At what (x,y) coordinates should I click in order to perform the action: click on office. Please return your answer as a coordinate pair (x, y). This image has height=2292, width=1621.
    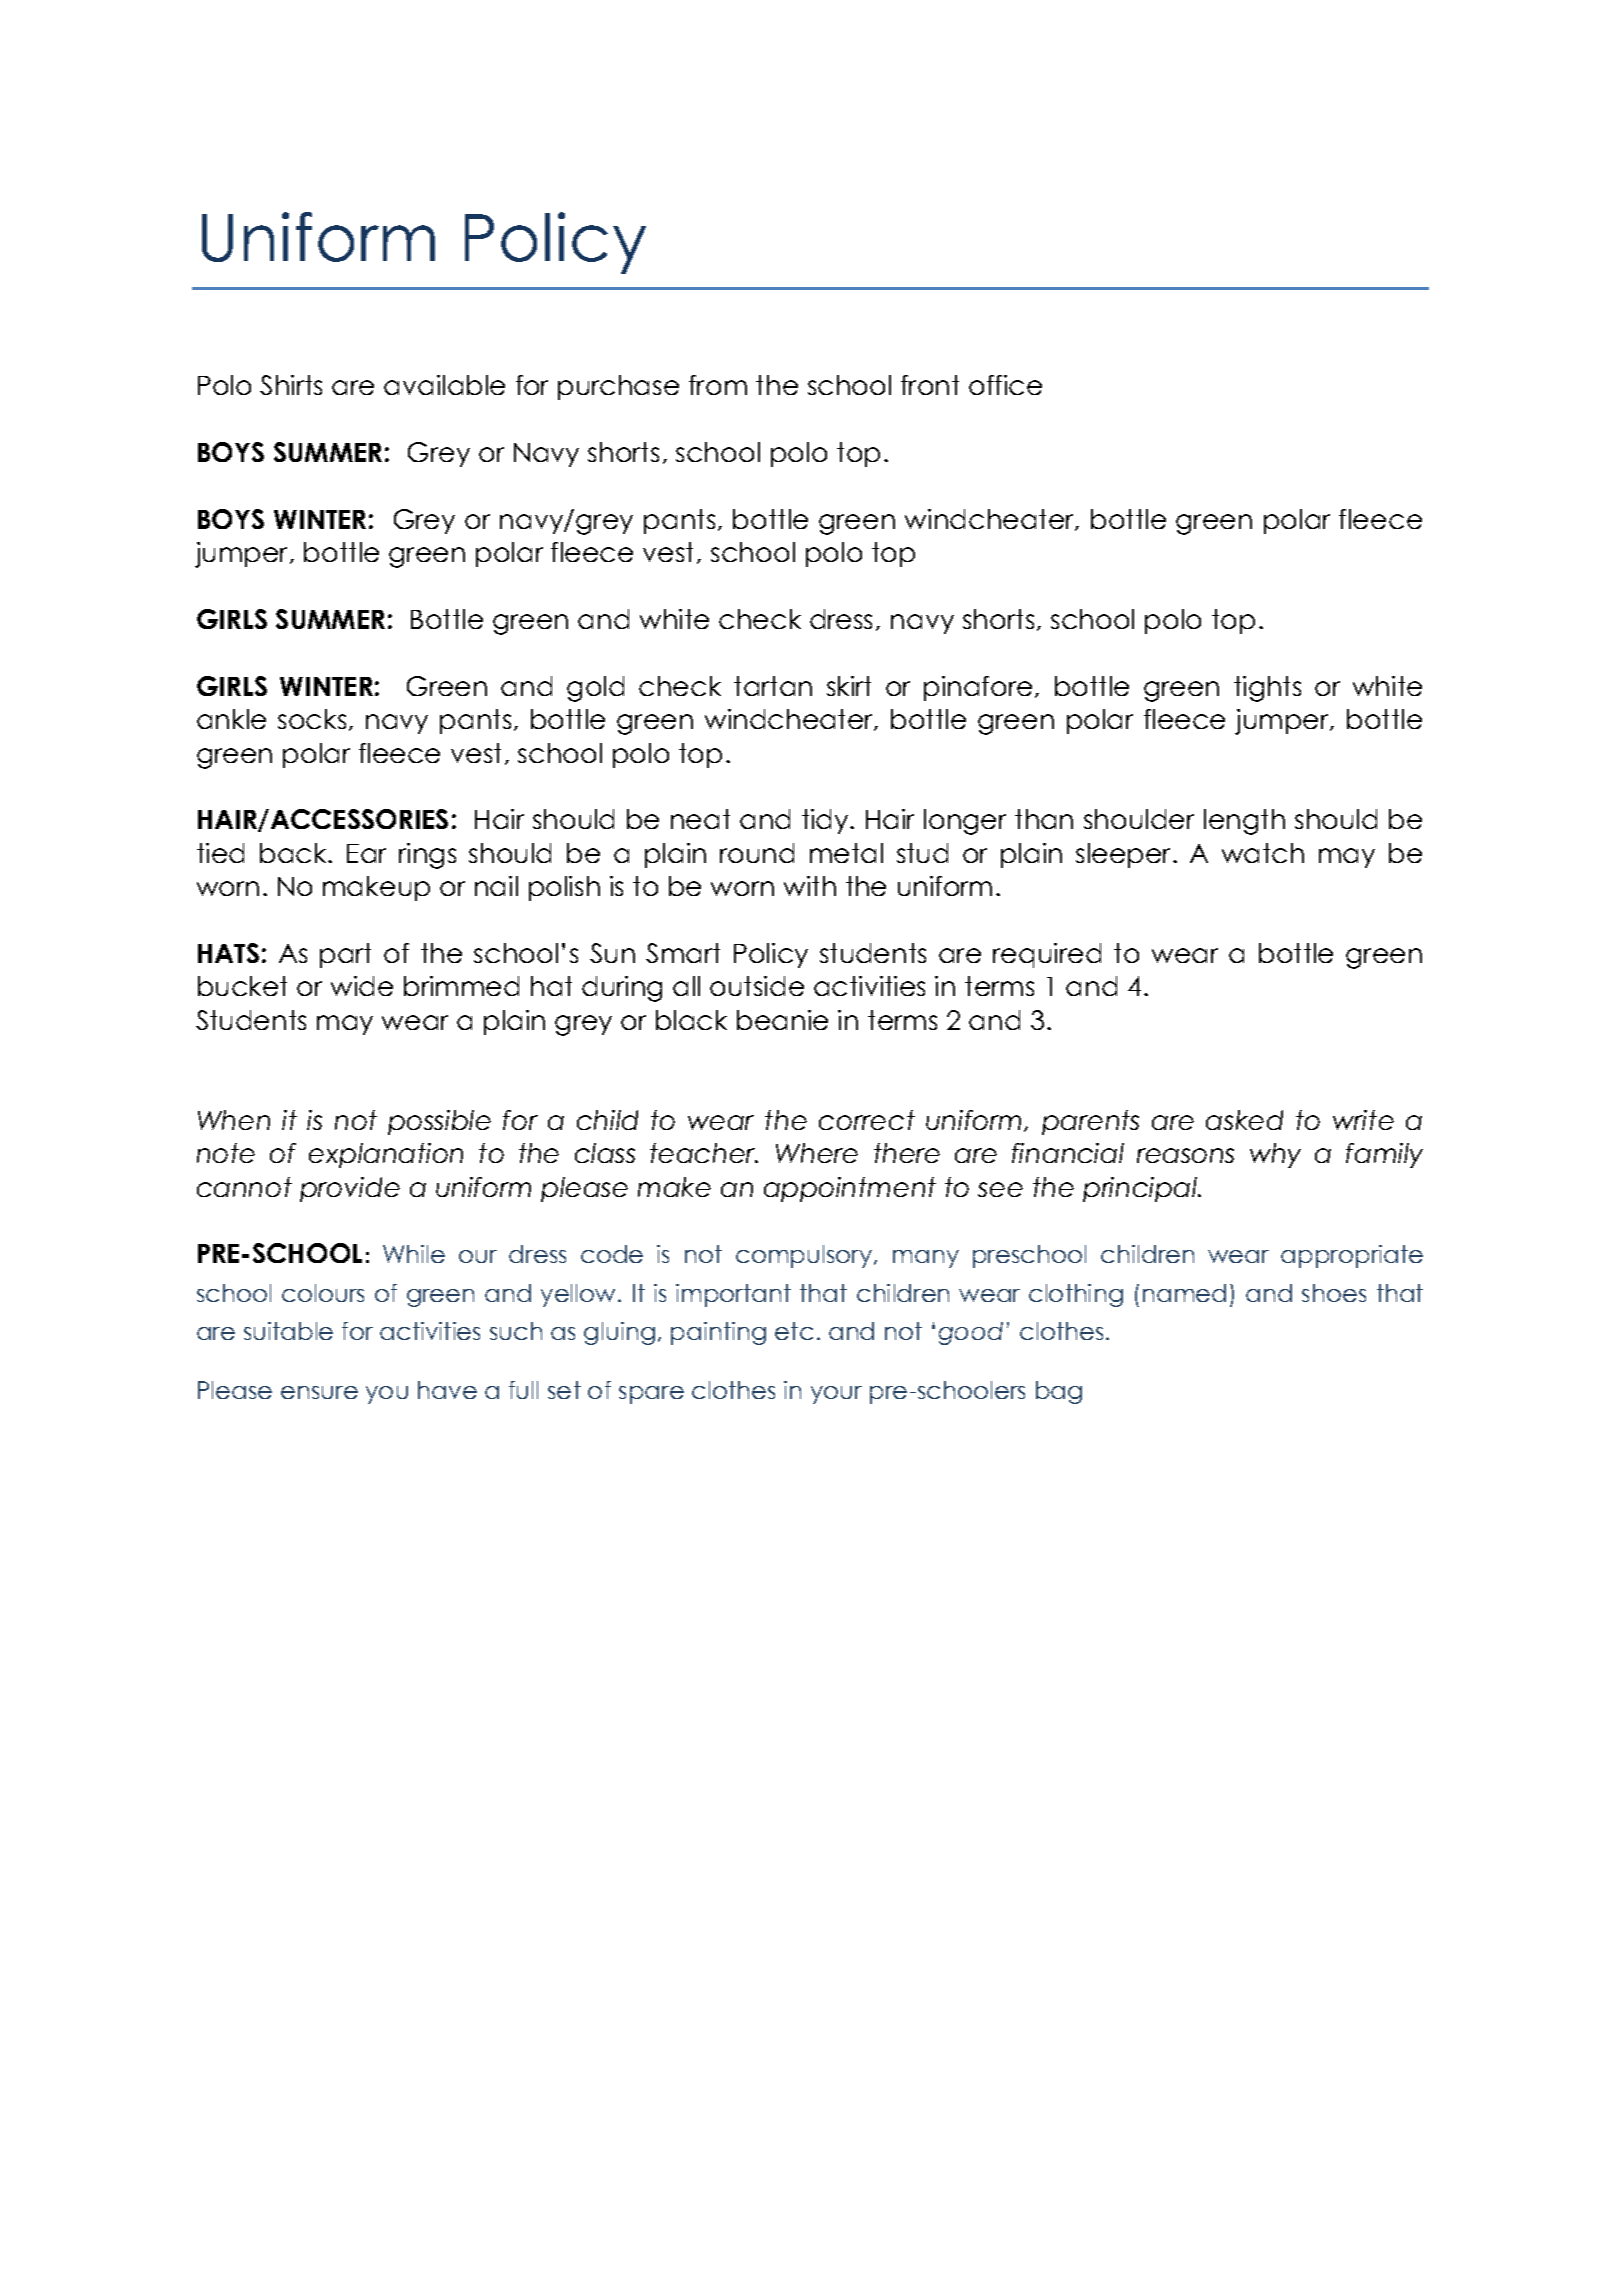
    Looking at the image, I should click on (1005, 385).
